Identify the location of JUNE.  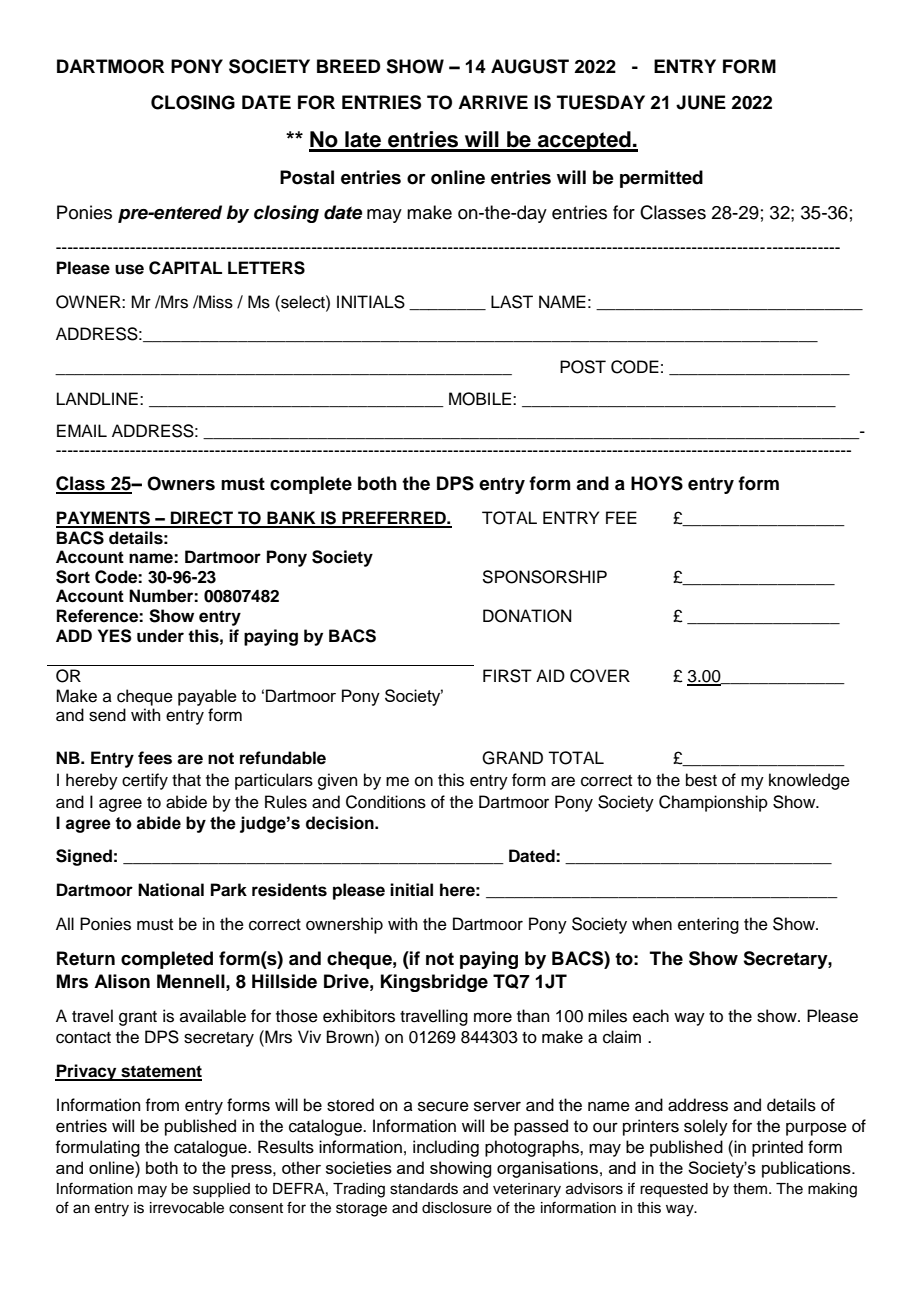
(701, 102).
